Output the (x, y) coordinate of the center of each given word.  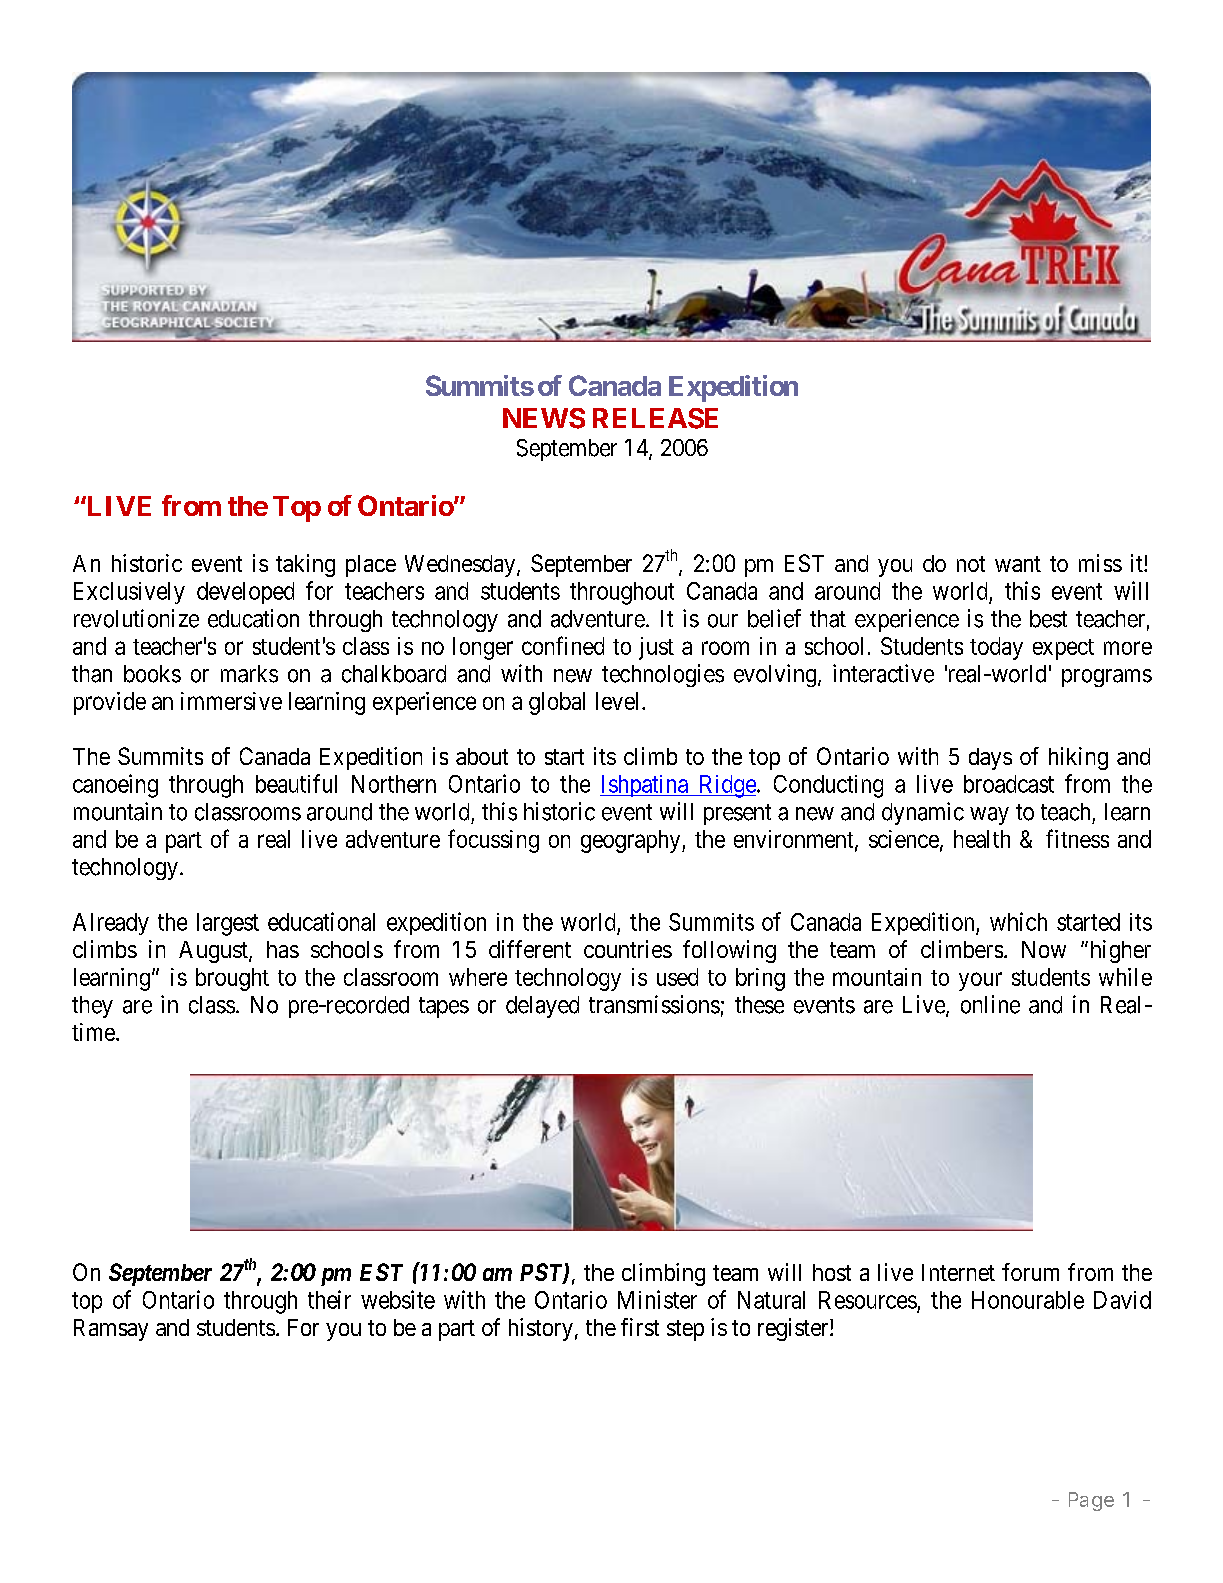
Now (1044, 949)
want (1018, 564)
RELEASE (655, 418)
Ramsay (111, 1330)
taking (305, 565)
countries (628, 949)
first (640, 1327)
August (214, 952)
